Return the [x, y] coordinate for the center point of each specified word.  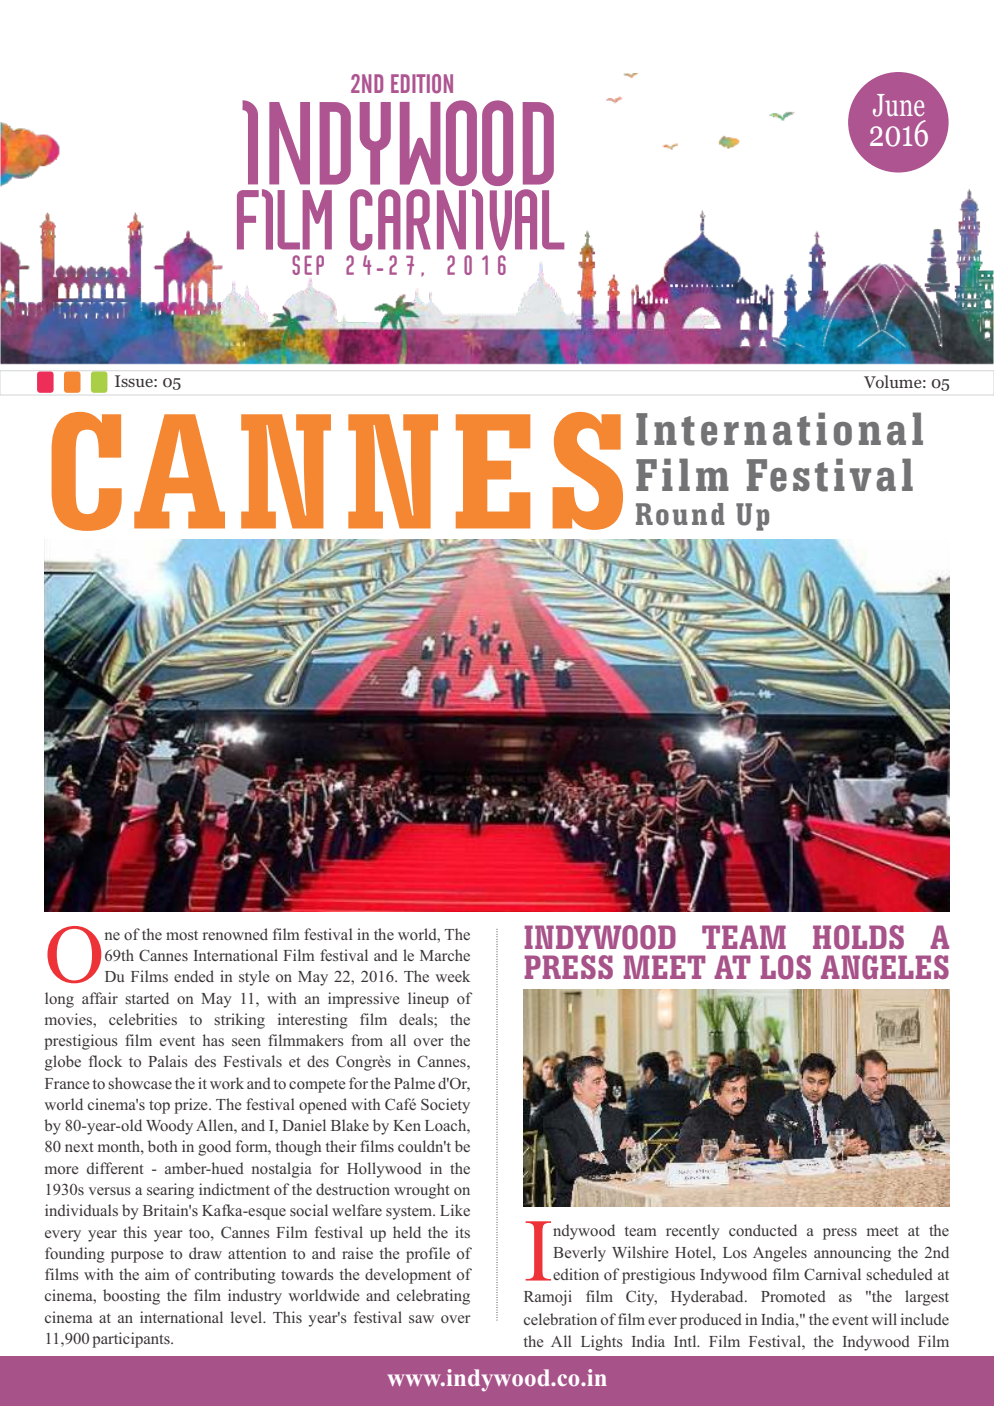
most [182, 935]
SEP [308, 265]
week [452, 976]
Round [680, 514]
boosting [131, 1297]
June [898, 105]
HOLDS [858, 937]
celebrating [433, 1297]
